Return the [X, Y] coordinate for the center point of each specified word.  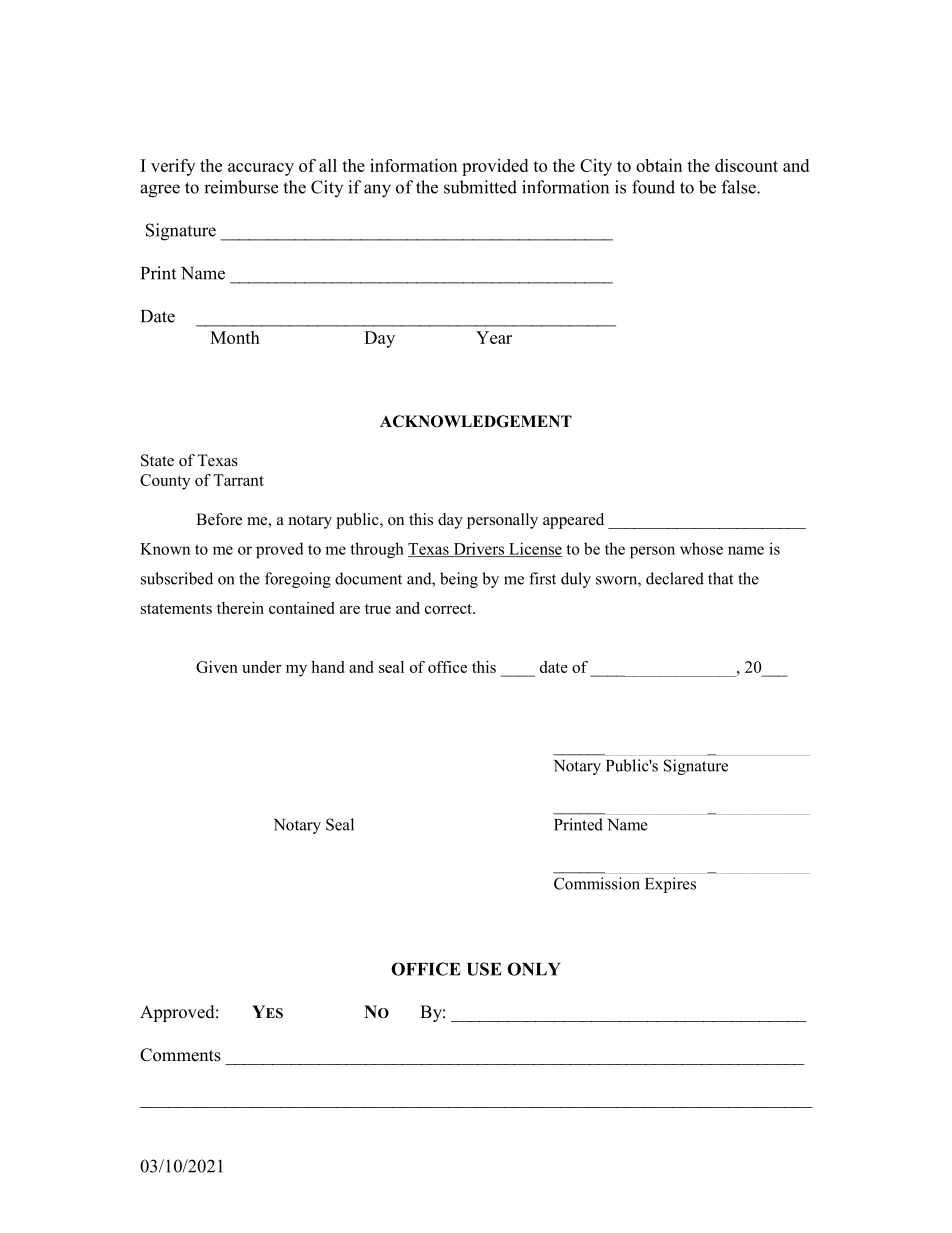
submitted [480, 187]
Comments [180, 1055]
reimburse [241, 187]
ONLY [534, 969]
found [653, 187]
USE [484, 969]
